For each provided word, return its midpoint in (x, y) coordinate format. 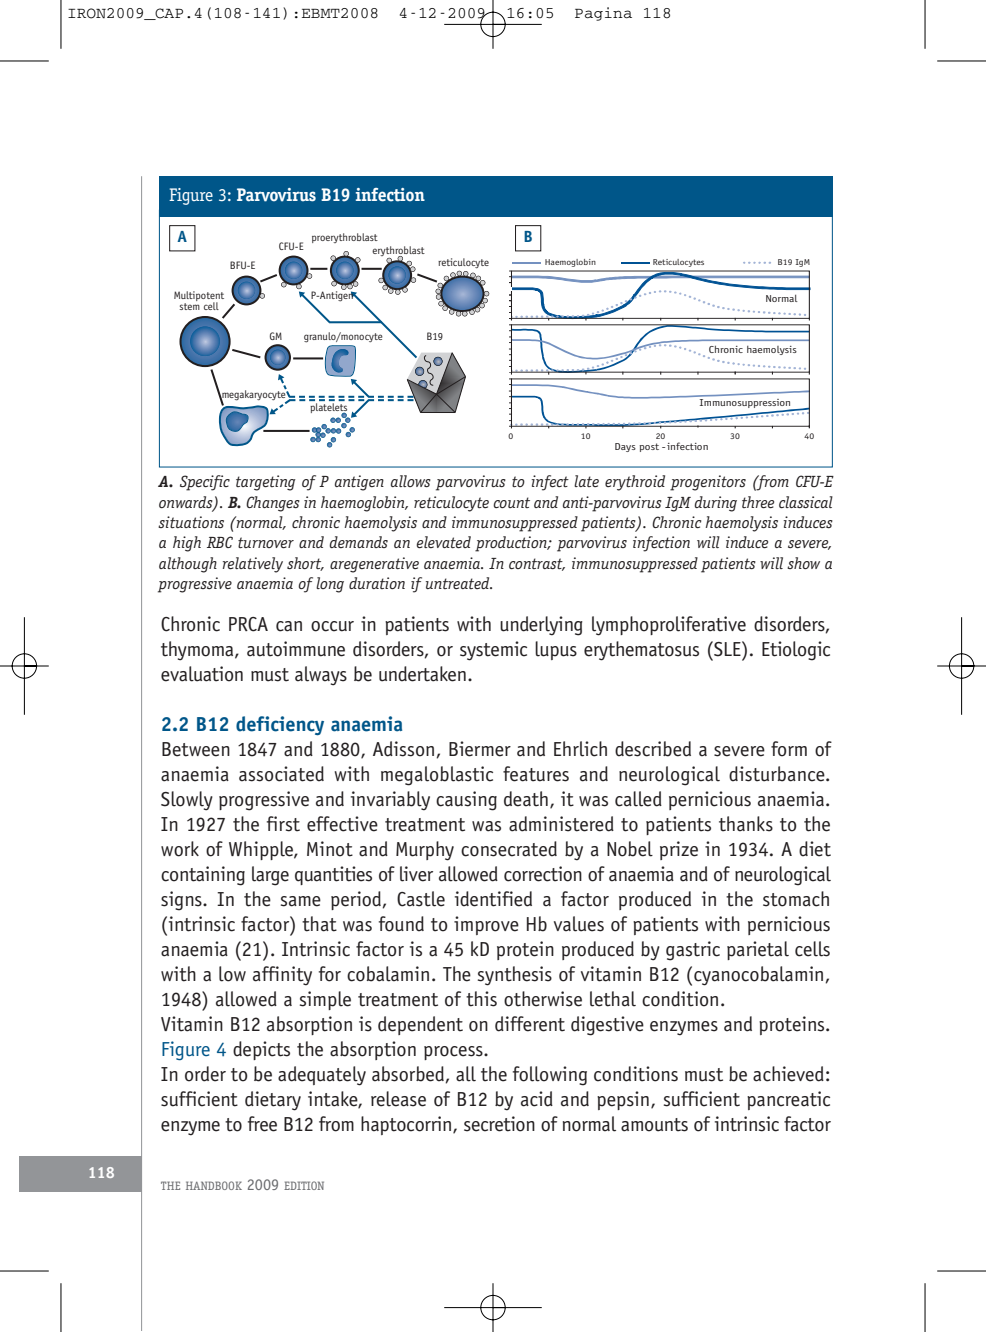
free (262, 1124)
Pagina (603, 14)
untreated (459, 583)
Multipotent (199, 297)
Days (625, 447)
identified (493, 899)
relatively (253, 565)
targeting (266, 483)
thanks (746, 824)
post (649, 447)
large (270, 876)
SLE (727, 649)
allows (411, 481)
